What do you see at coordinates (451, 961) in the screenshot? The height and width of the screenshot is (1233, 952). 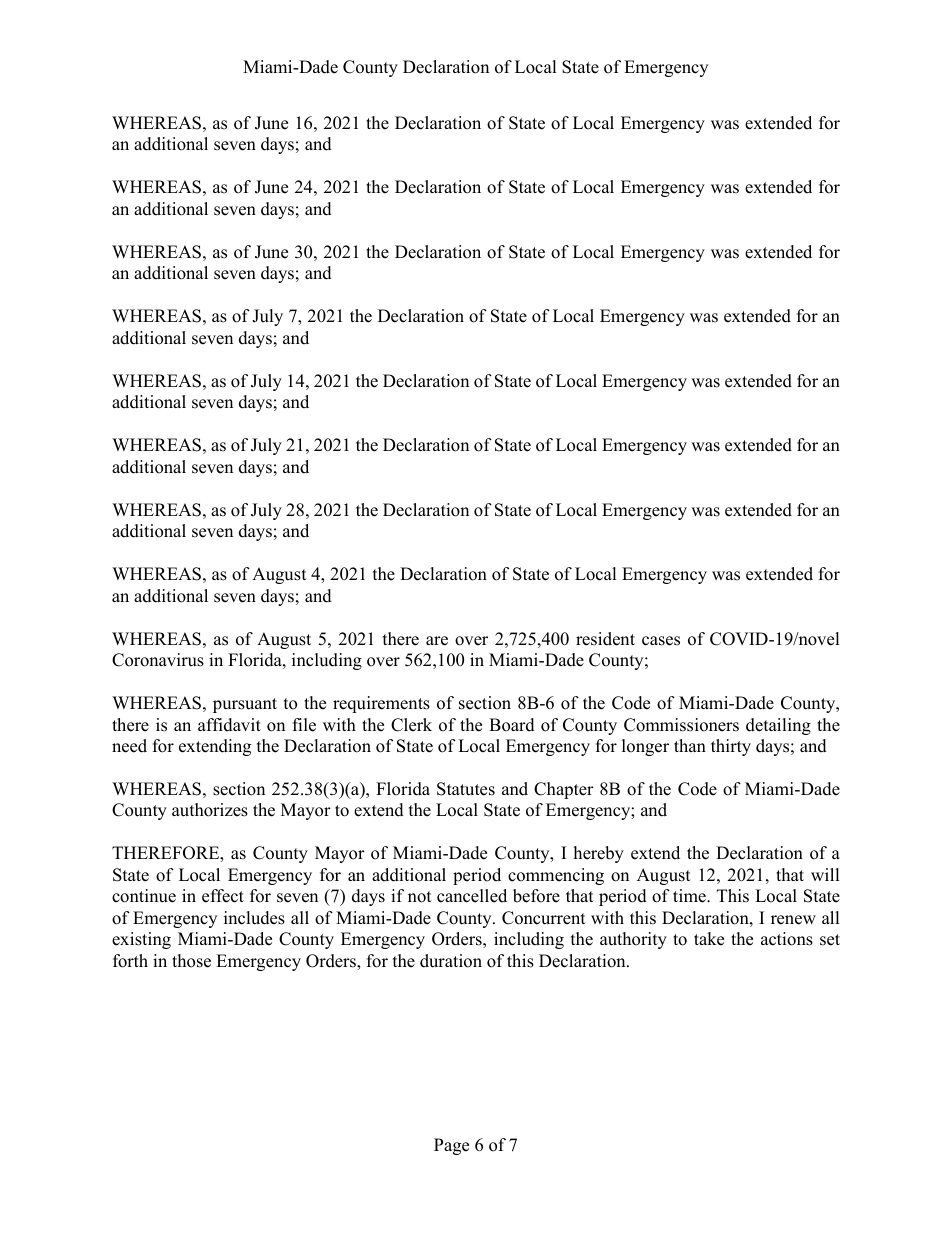 I see `duration` at bounding box center [451, 961].
